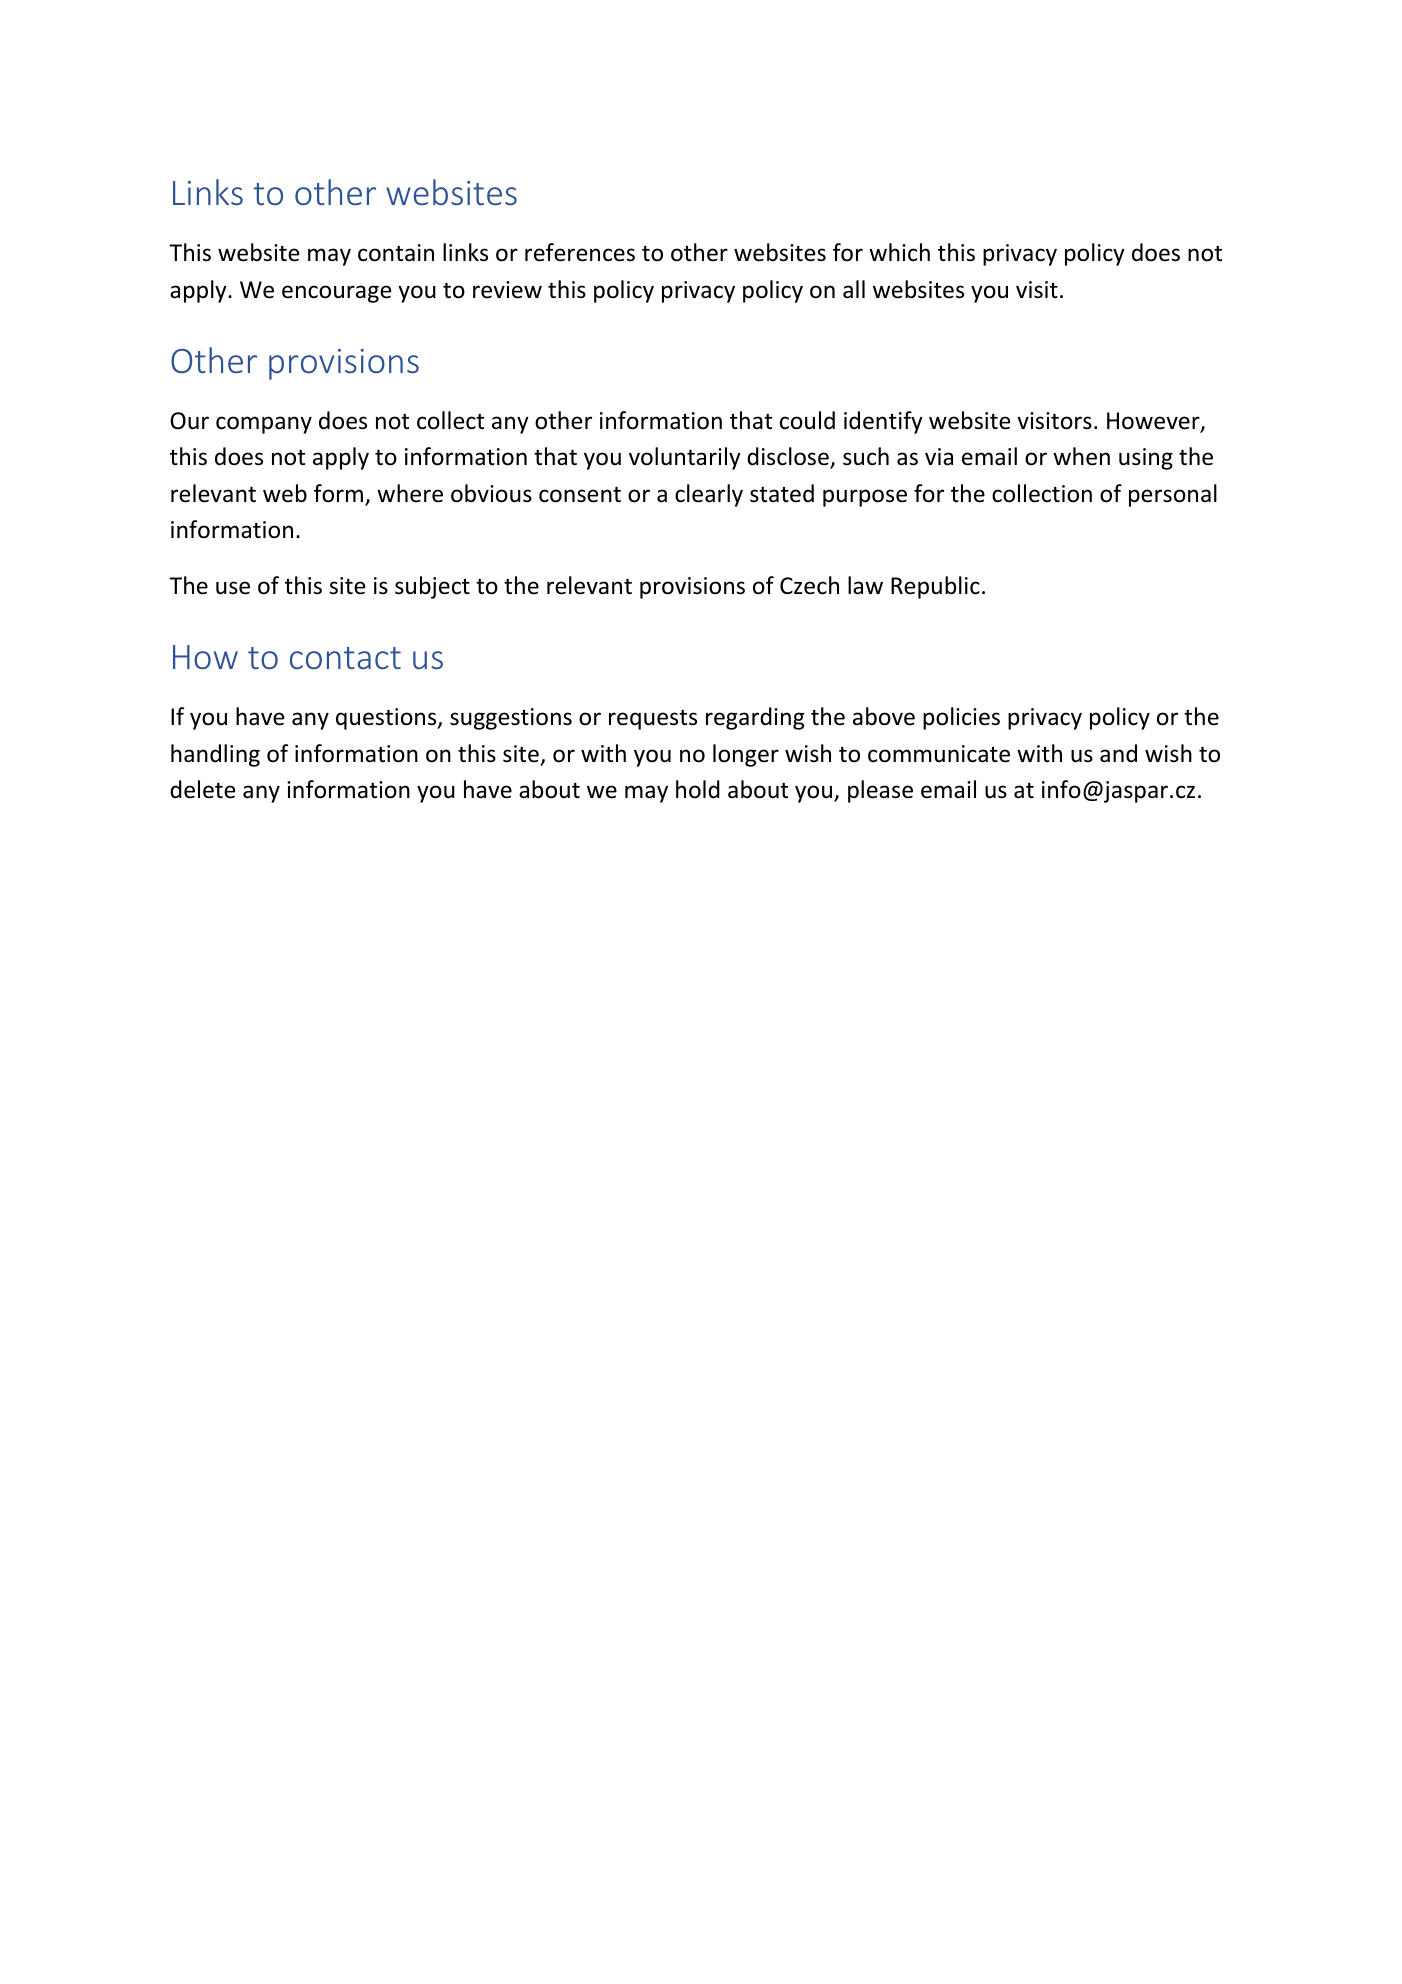  Describe the element at coordinates (961, 718) in the document. I see `policies` at that location.
